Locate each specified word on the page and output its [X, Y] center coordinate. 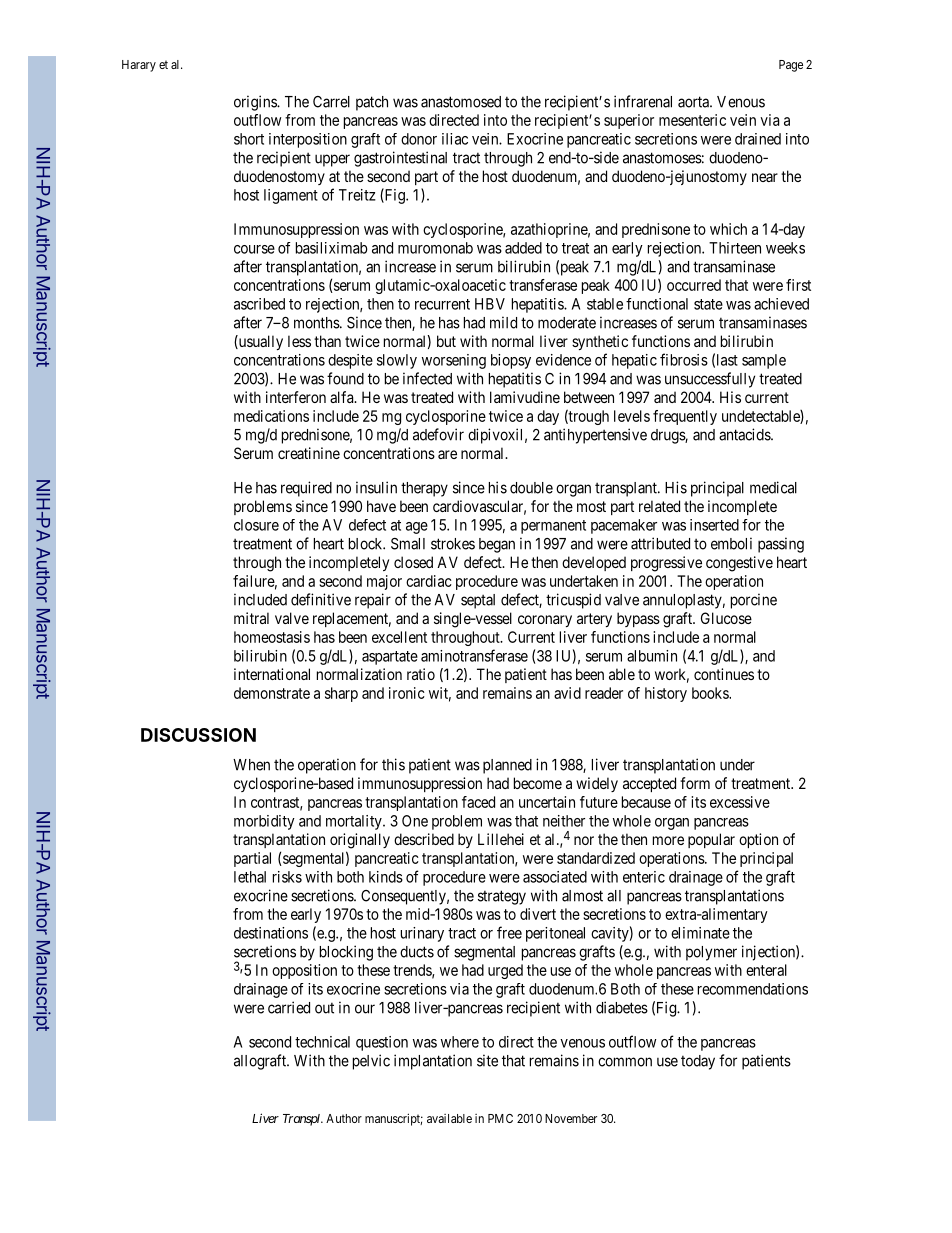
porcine [754, 601]
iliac [455, 139]
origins [256, 103]
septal [478, 601]
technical [322, 1042]
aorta [694, 102]
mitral [251, 618]
